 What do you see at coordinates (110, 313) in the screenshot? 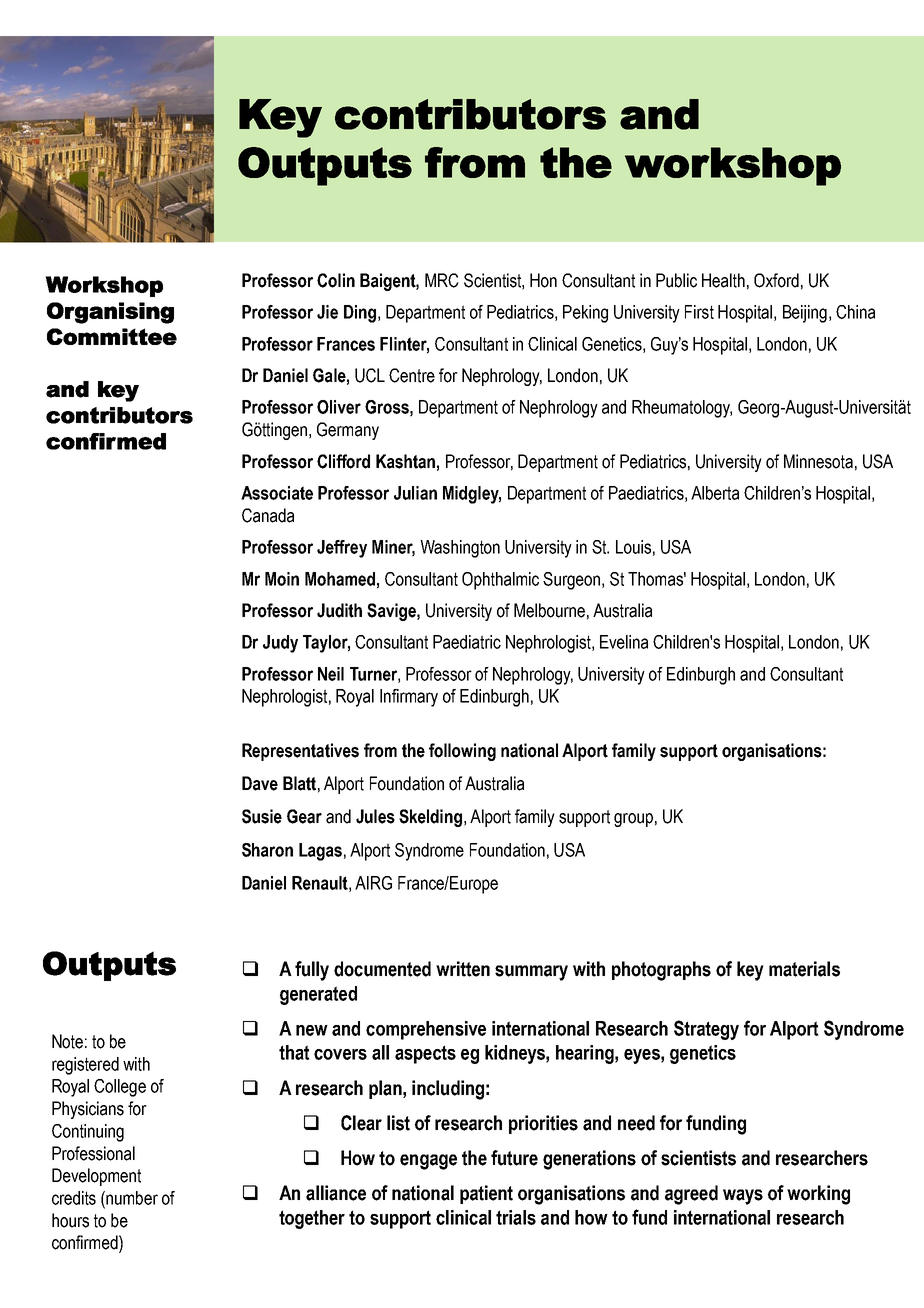
I see `Organising` at bounding box center [110, 313].
